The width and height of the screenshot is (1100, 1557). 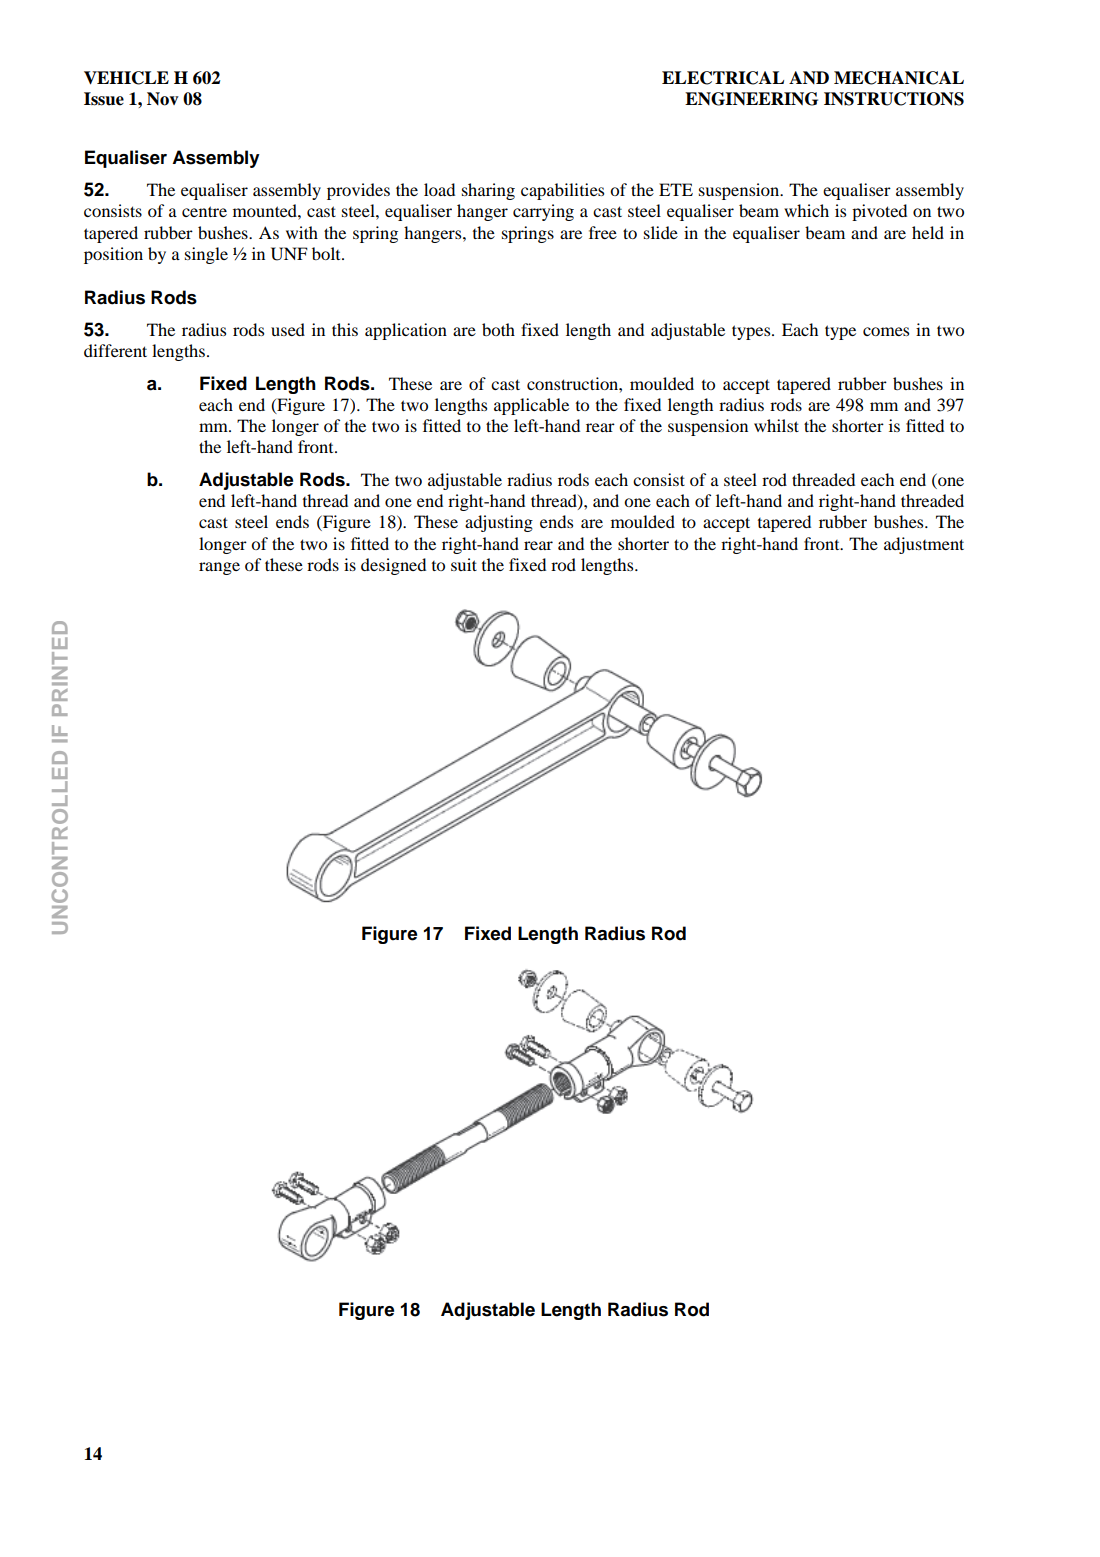 What do you see at coordinates (894, 99) in the screenshot?
I see `INSTRUCTIONS` at bounding box center [894, 99].
